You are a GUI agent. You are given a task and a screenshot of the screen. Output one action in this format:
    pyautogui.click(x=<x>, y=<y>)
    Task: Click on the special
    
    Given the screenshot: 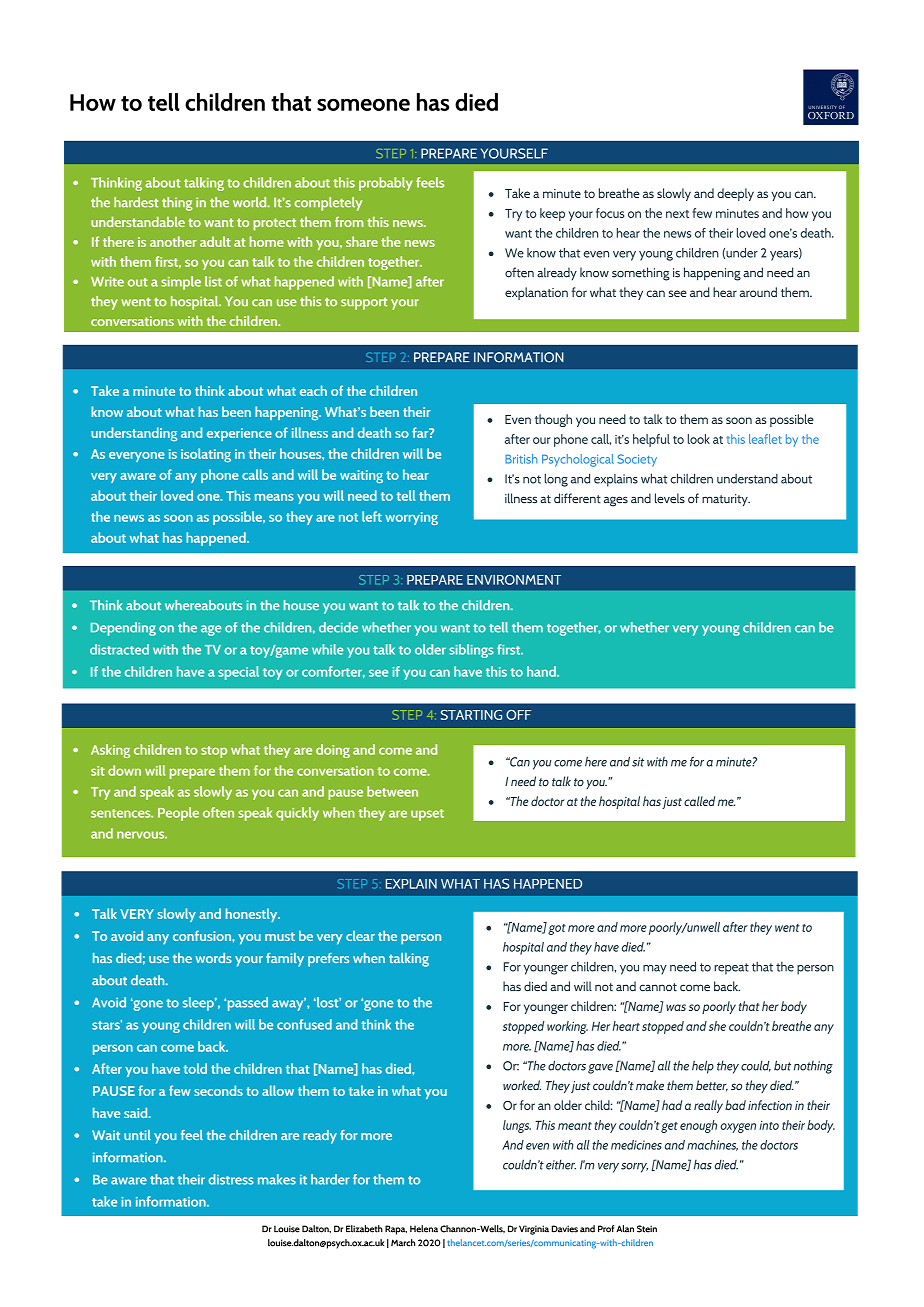 What is the action you would take?
    pyautogui.click(x=238, y=673)
